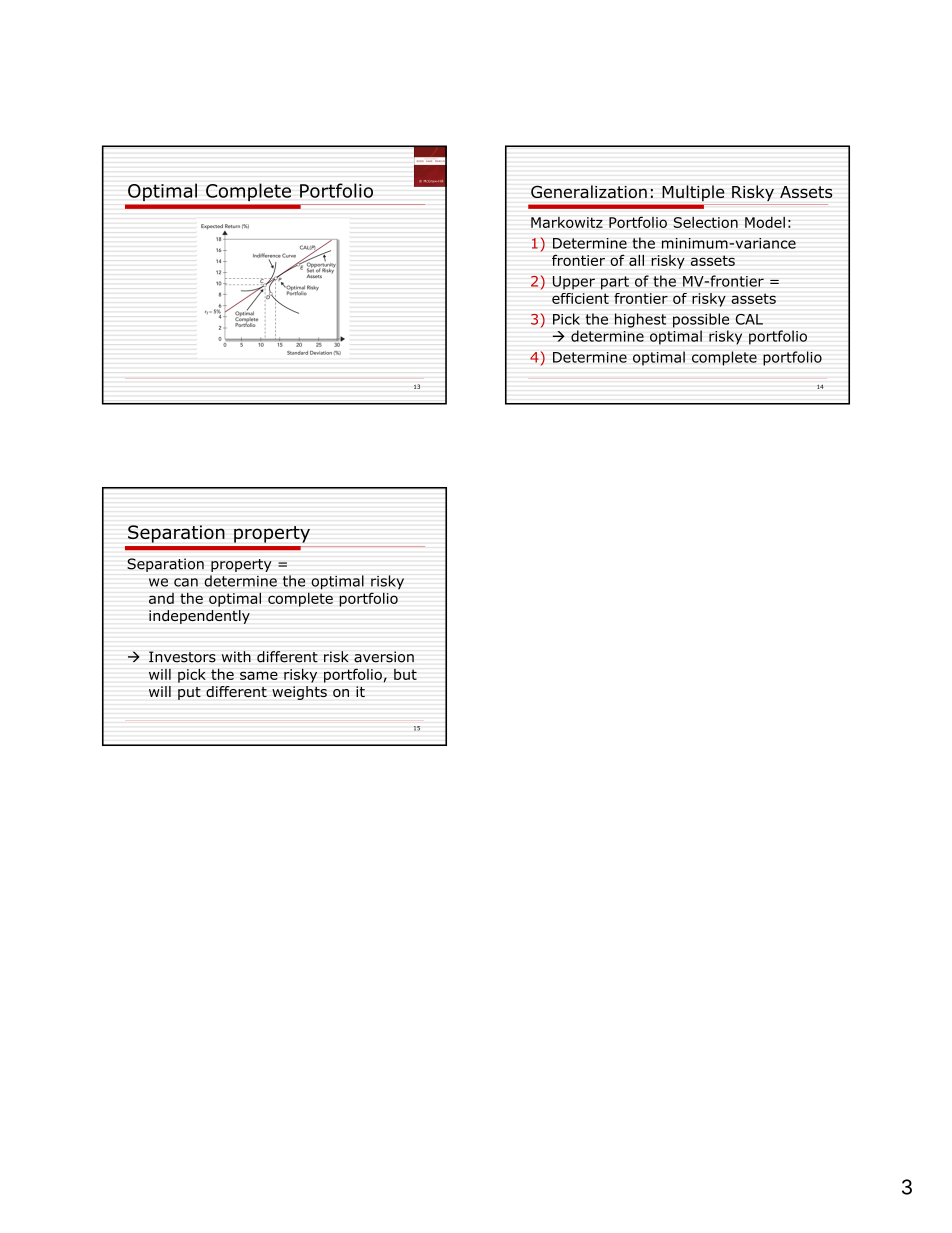 The image size is (952, 1233). What do you see at coordinates (574, 283) in the screenshot?
I see `Upper` at bounding box center [574, 283].
